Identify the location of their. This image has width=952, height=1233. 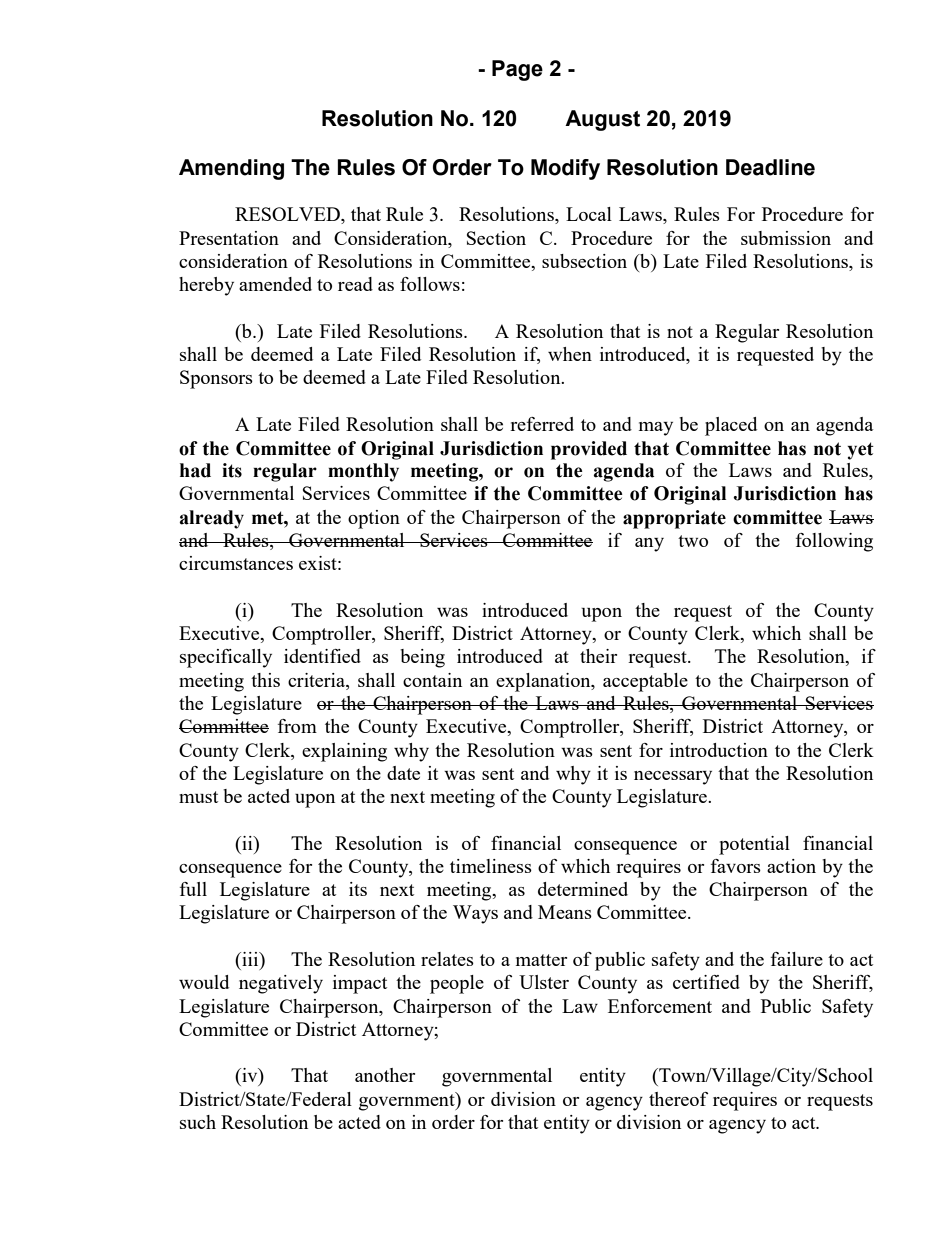
(598, 656).
